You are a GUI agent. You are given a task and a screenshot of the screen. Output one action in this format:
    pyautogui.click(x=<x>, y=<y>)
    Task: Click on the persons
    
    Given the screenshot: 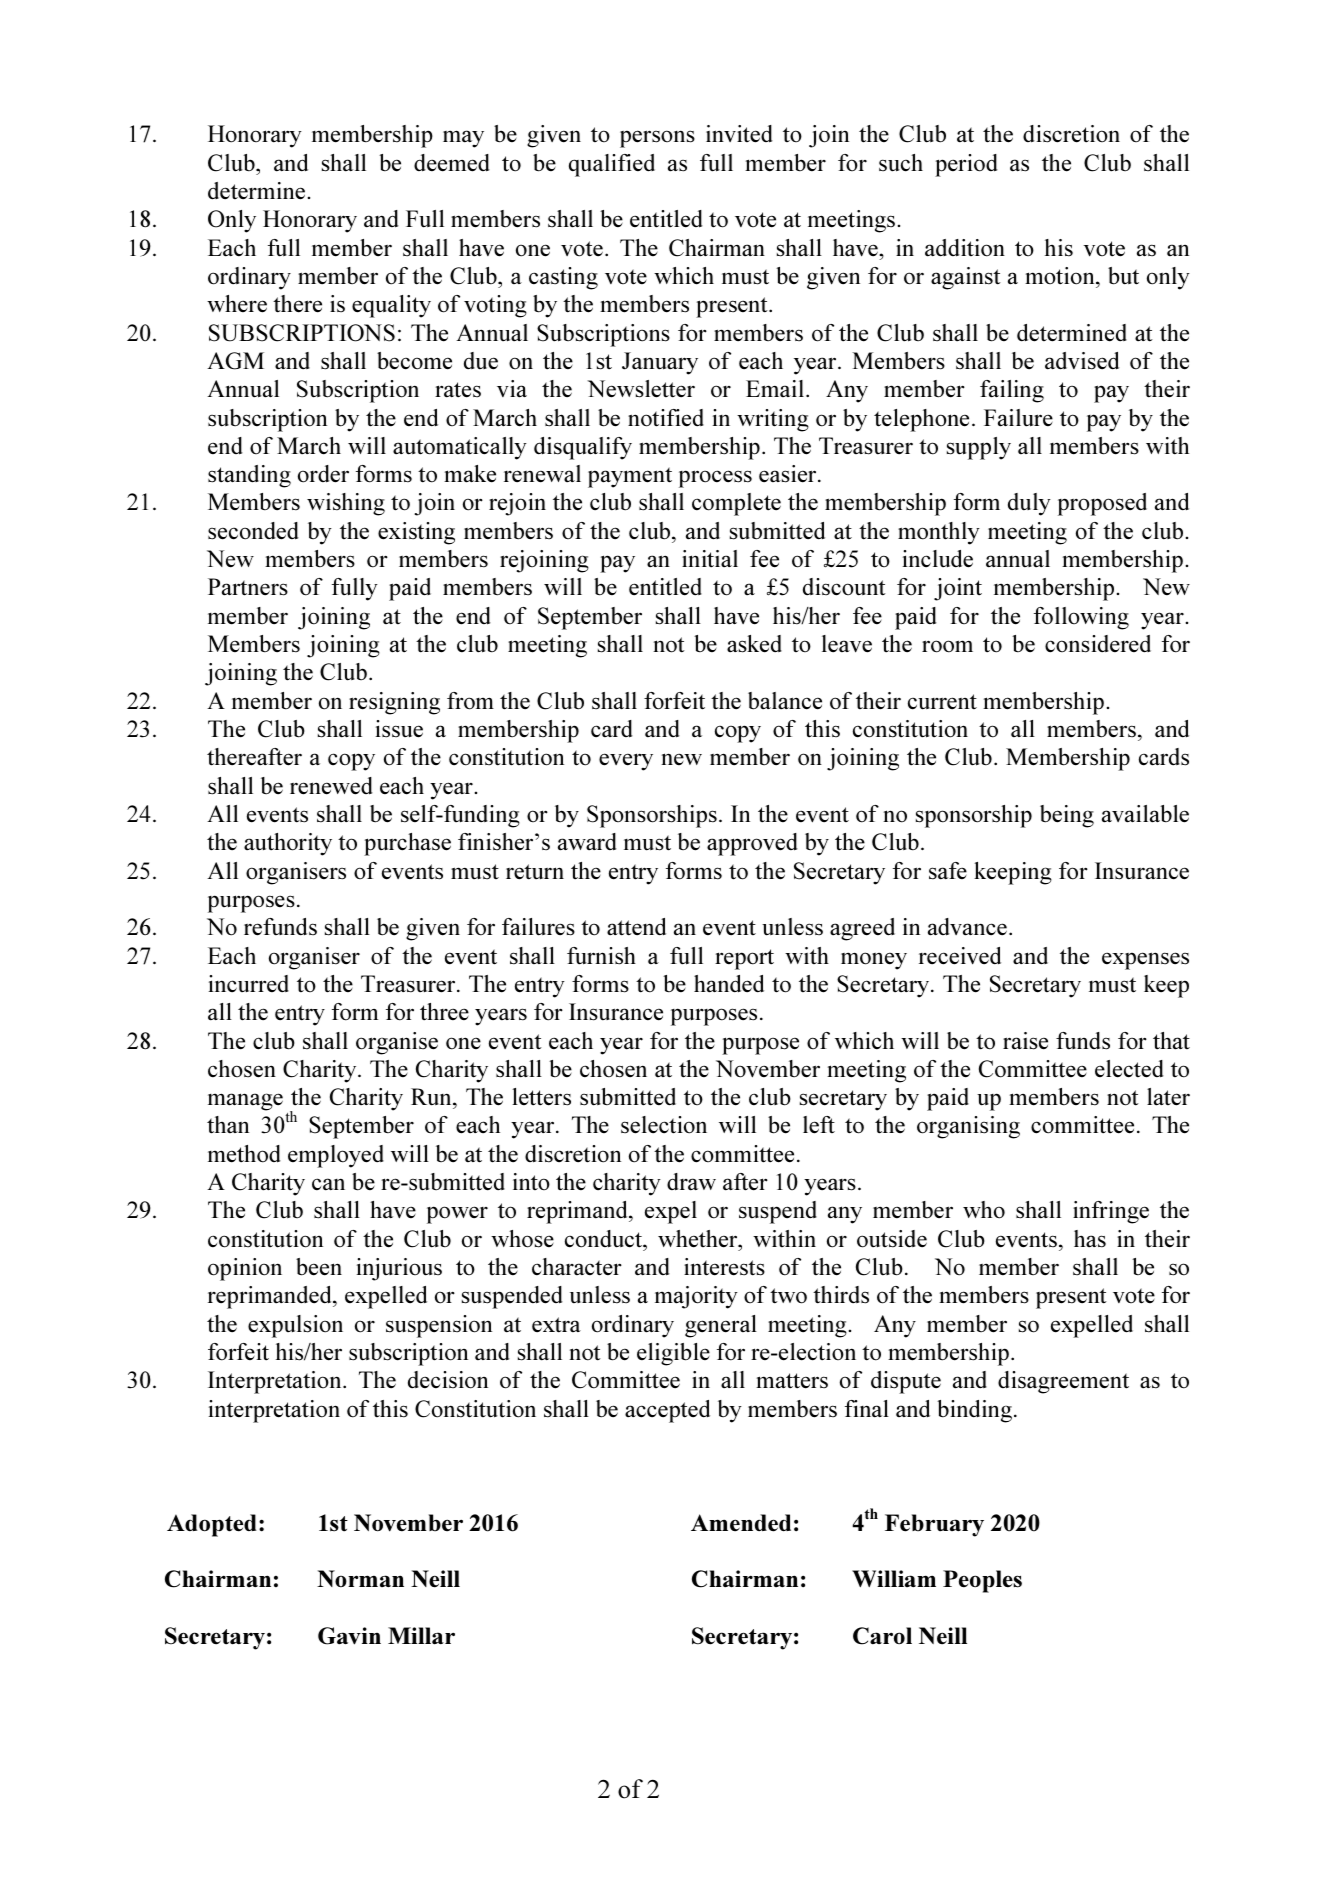 What is the action you would take?
    pyautogui.click(x=657, y=139)
